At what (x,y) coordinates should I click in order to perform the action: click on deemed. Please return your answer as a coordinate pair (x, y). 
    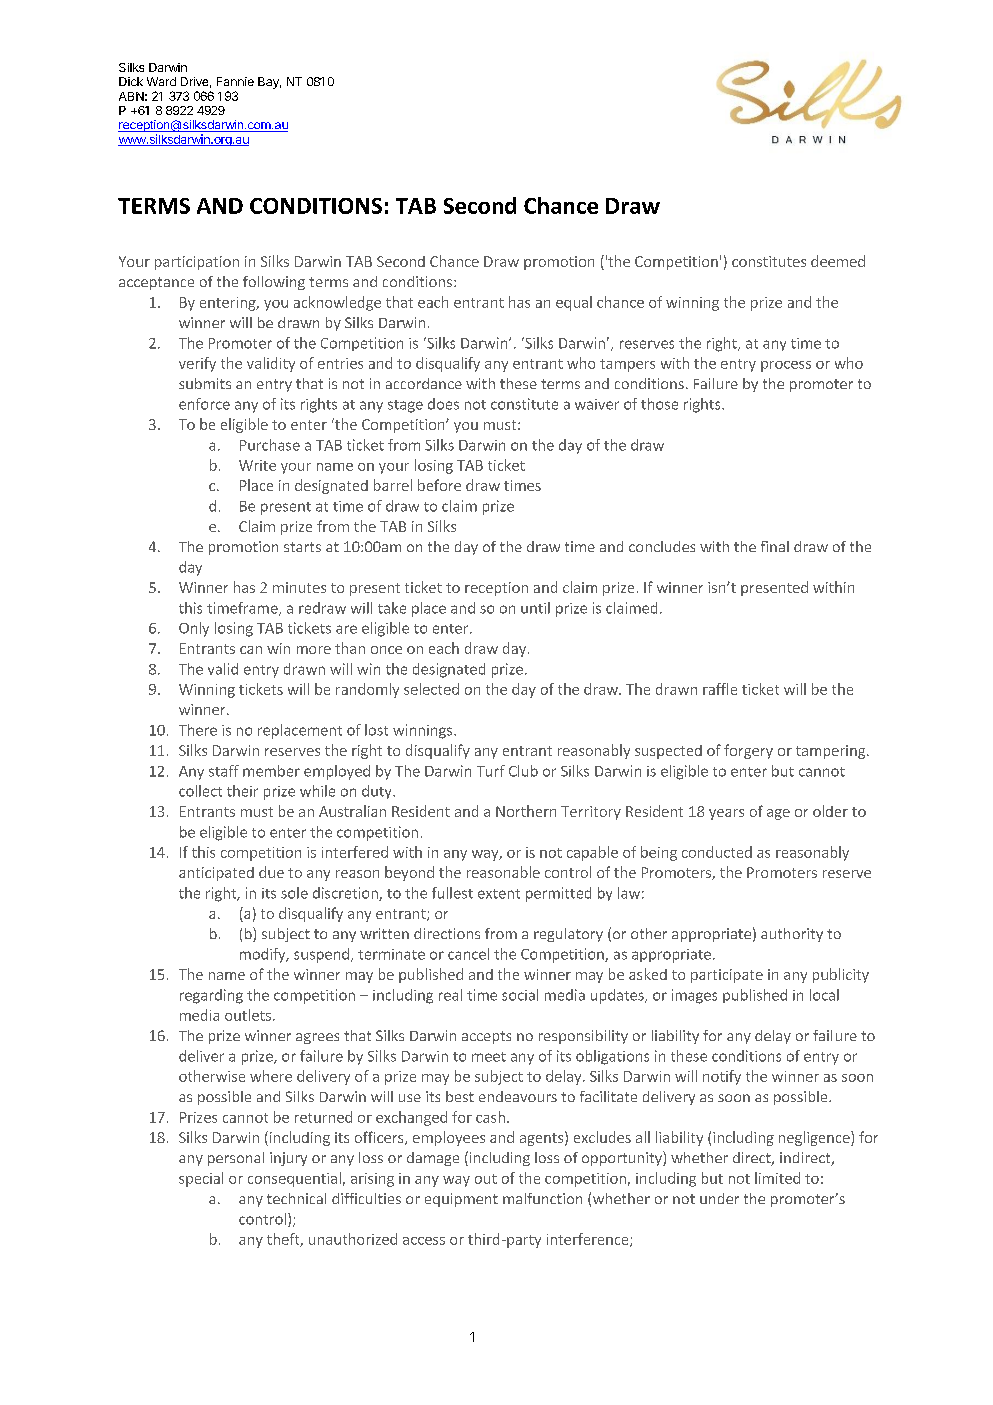
    Looking at the image, I should click on (838, 261).
